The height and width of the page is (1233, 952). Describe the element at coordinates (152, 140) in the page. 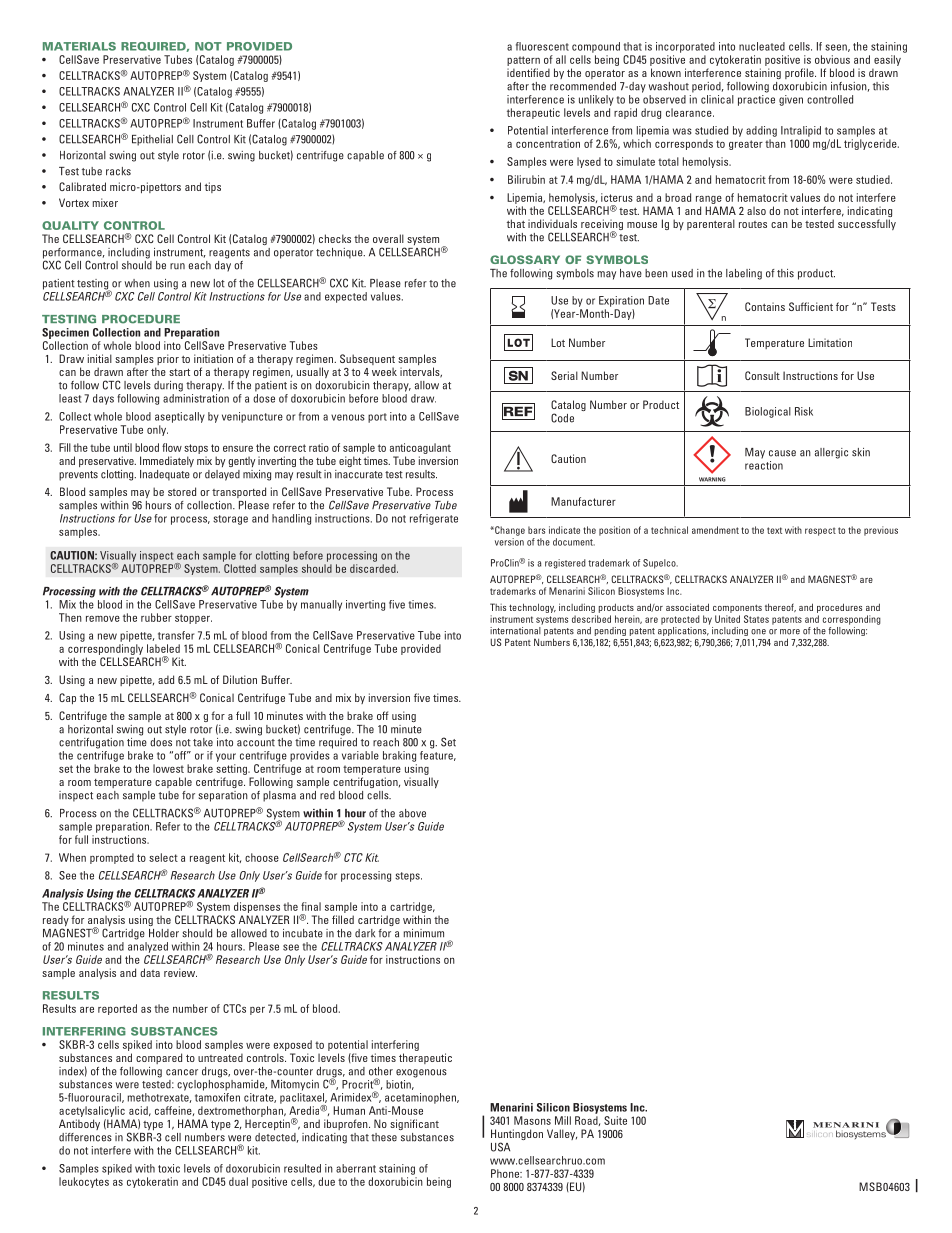

I see `Epithelial` at that location.
